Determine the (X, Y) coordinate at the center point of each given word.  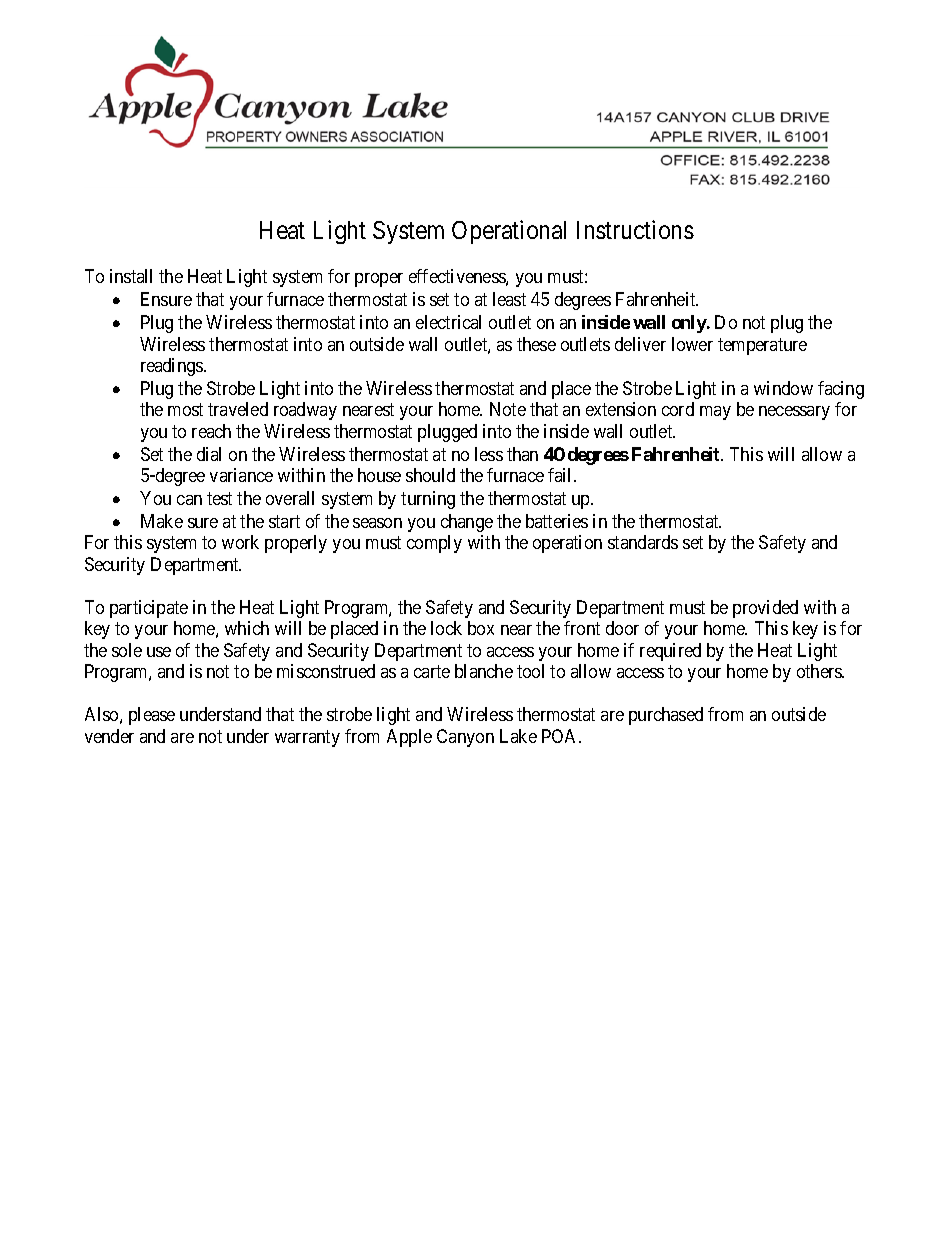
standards (643, 542)
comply (434, 544)
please (152, 716)
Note (508, 409)
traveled (238, 409)
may (715, 413)
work (240, 542)
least (509, 299)
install (131, 276)
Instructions (635, 229)
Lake (518, 736)
